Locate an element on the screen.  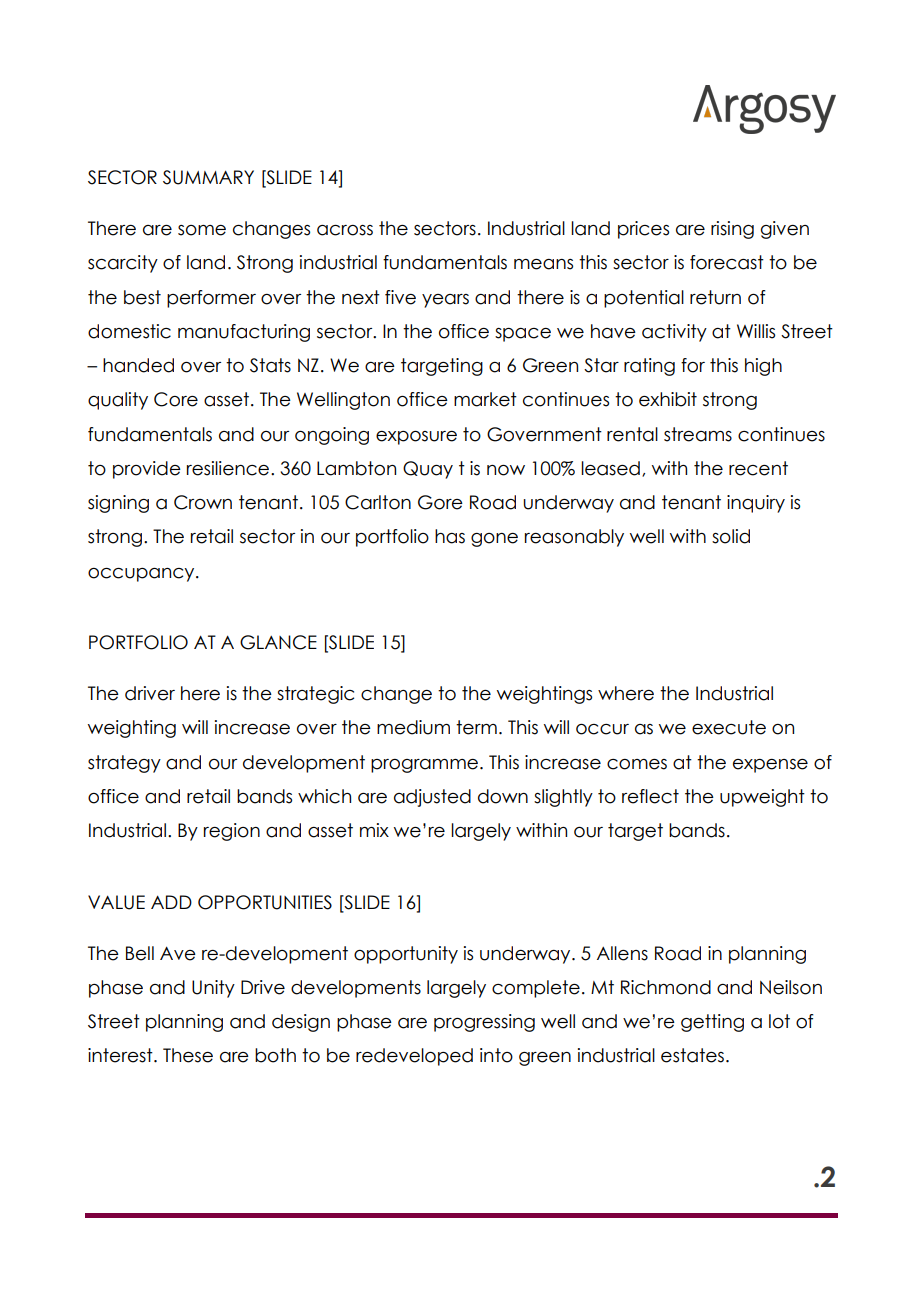
across is located at coordinates (345, 230).
